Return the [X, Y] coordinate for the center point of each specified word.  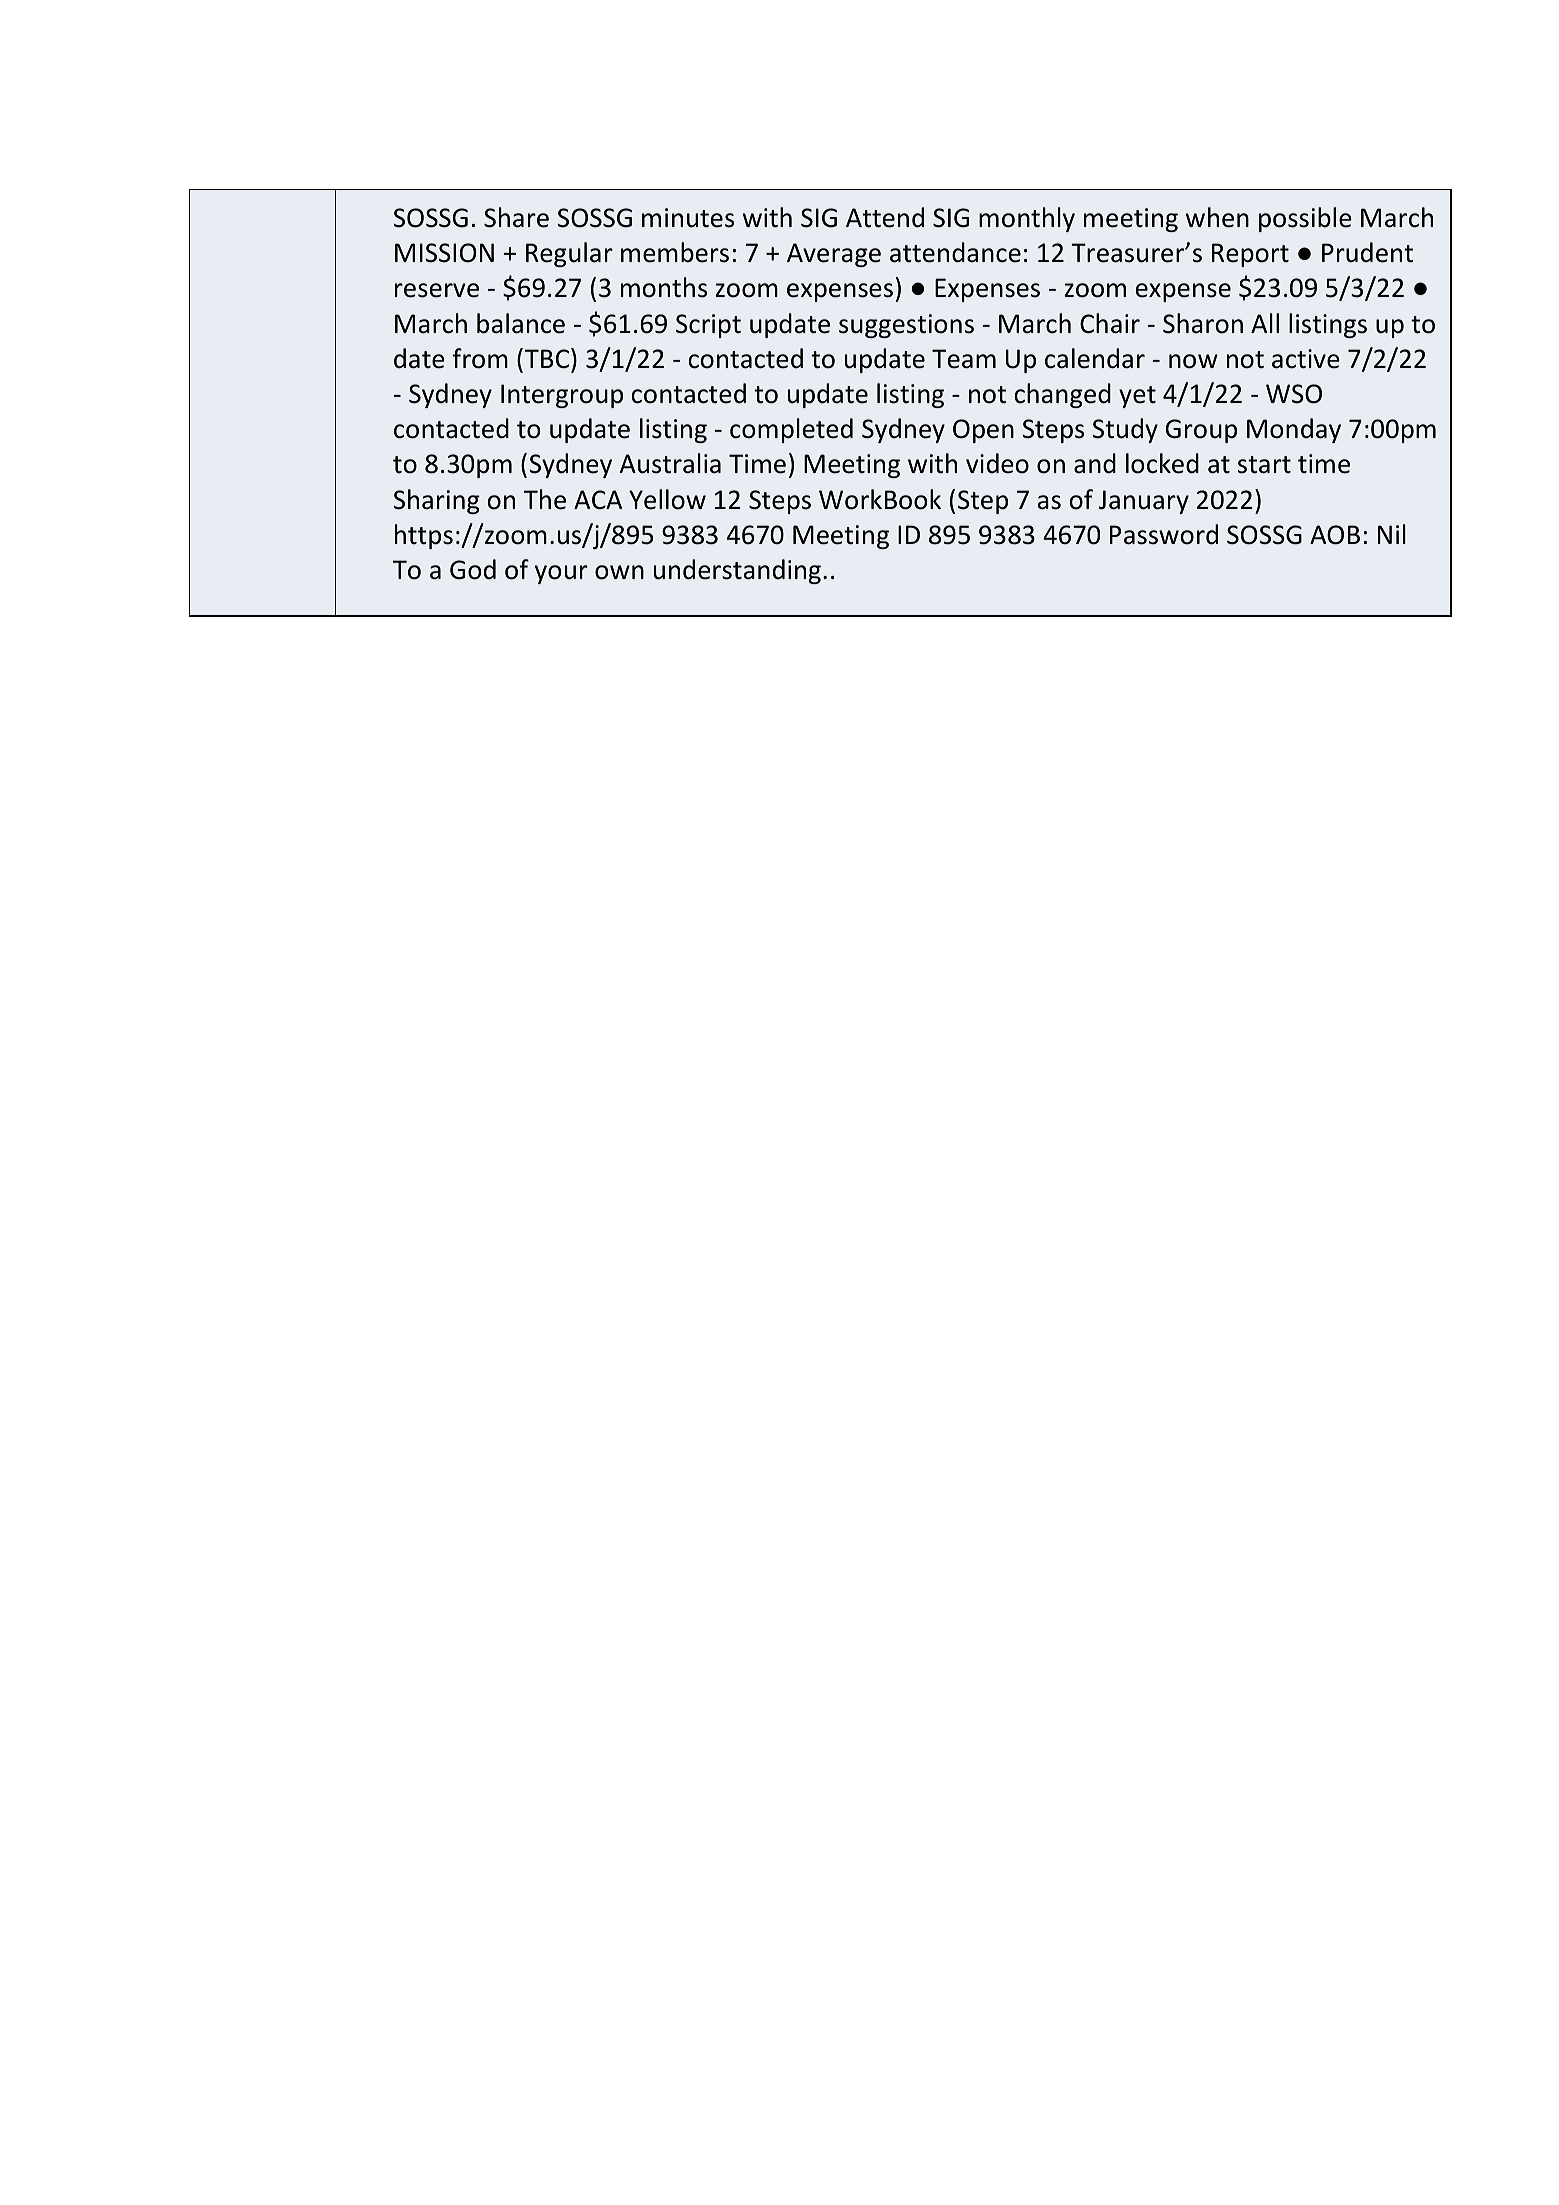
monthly [1027, 219]
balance [521, 323]
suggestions [906, 326]
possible [1305, 219]
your [561, 574]
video [997, 463]
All [1265, 323]
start [1264, 465]
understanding [737, 571]
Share [516, 217]
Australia [670, 463]
